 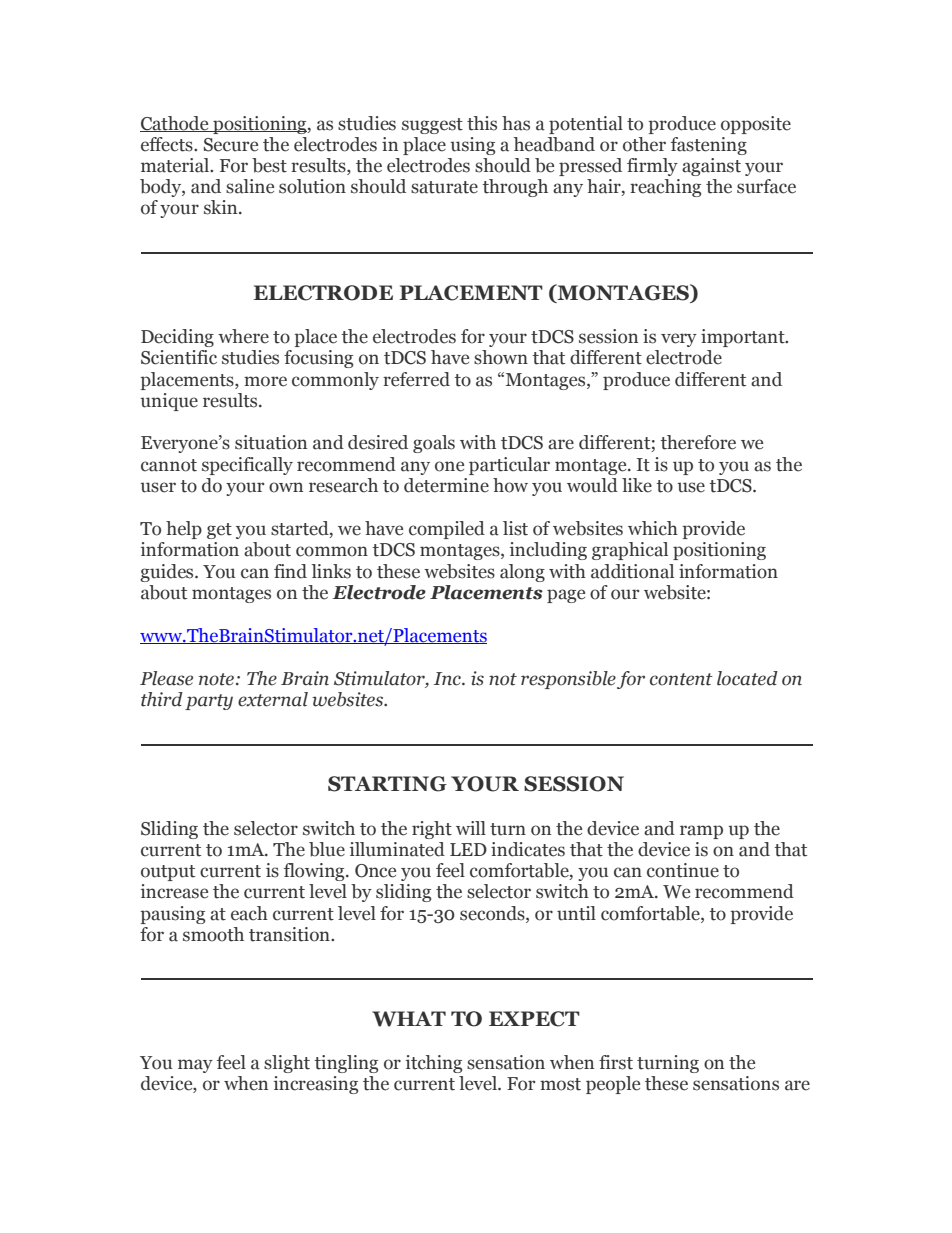 I want to click on first, so click(x=616, y=1062).
